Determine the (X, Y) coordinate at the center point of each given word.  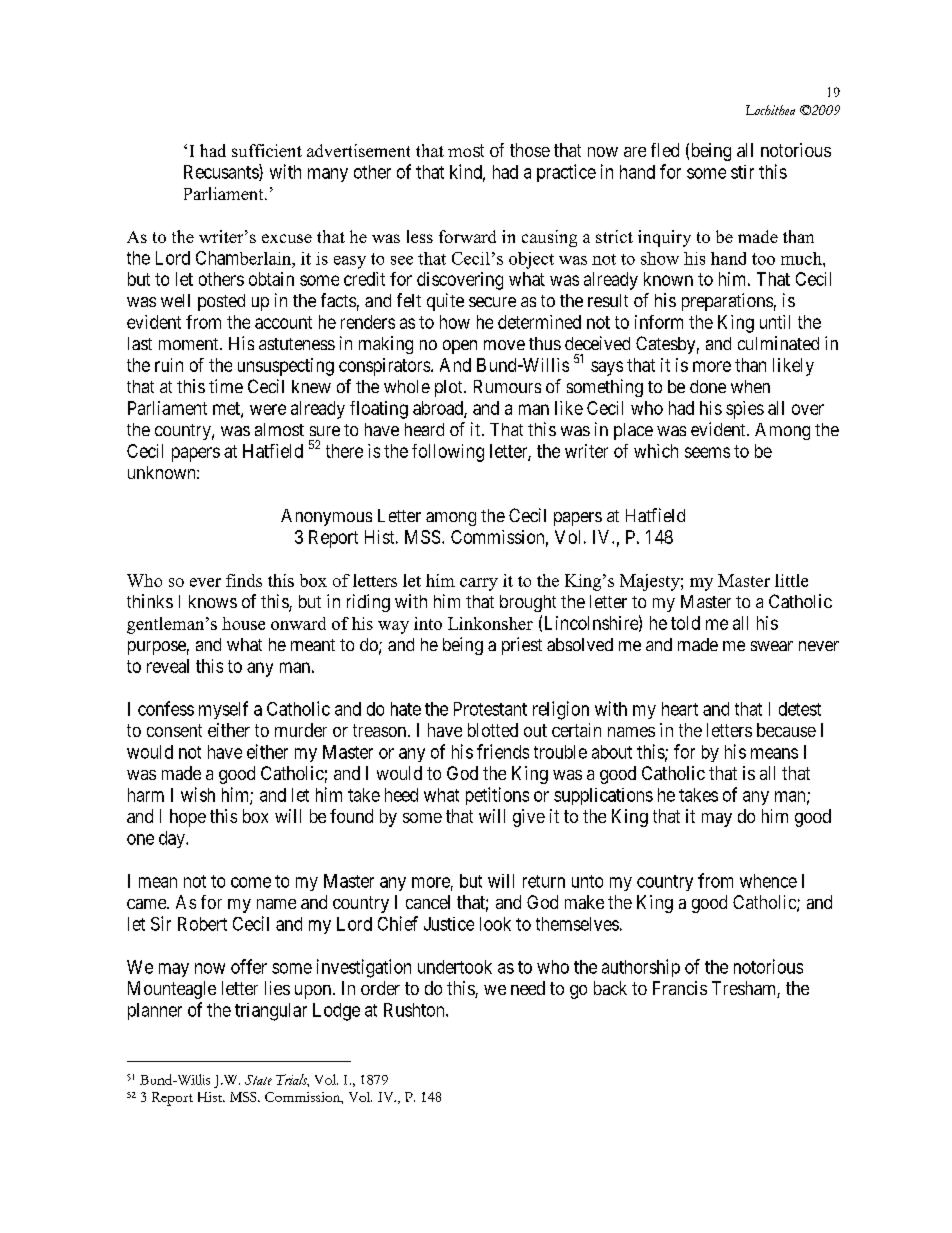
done (708, 386)
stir (742, 172)
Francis (680, 988)
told (685, 623)
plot (450, 388)
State (258, 1080)
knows (213, 601)
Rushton (415, 1010)
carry (479, 584)
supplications (603, 796)
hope (188, 818)
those (530, 150)
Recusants (222, 172)
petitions (497, 796)
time (226, 386)
